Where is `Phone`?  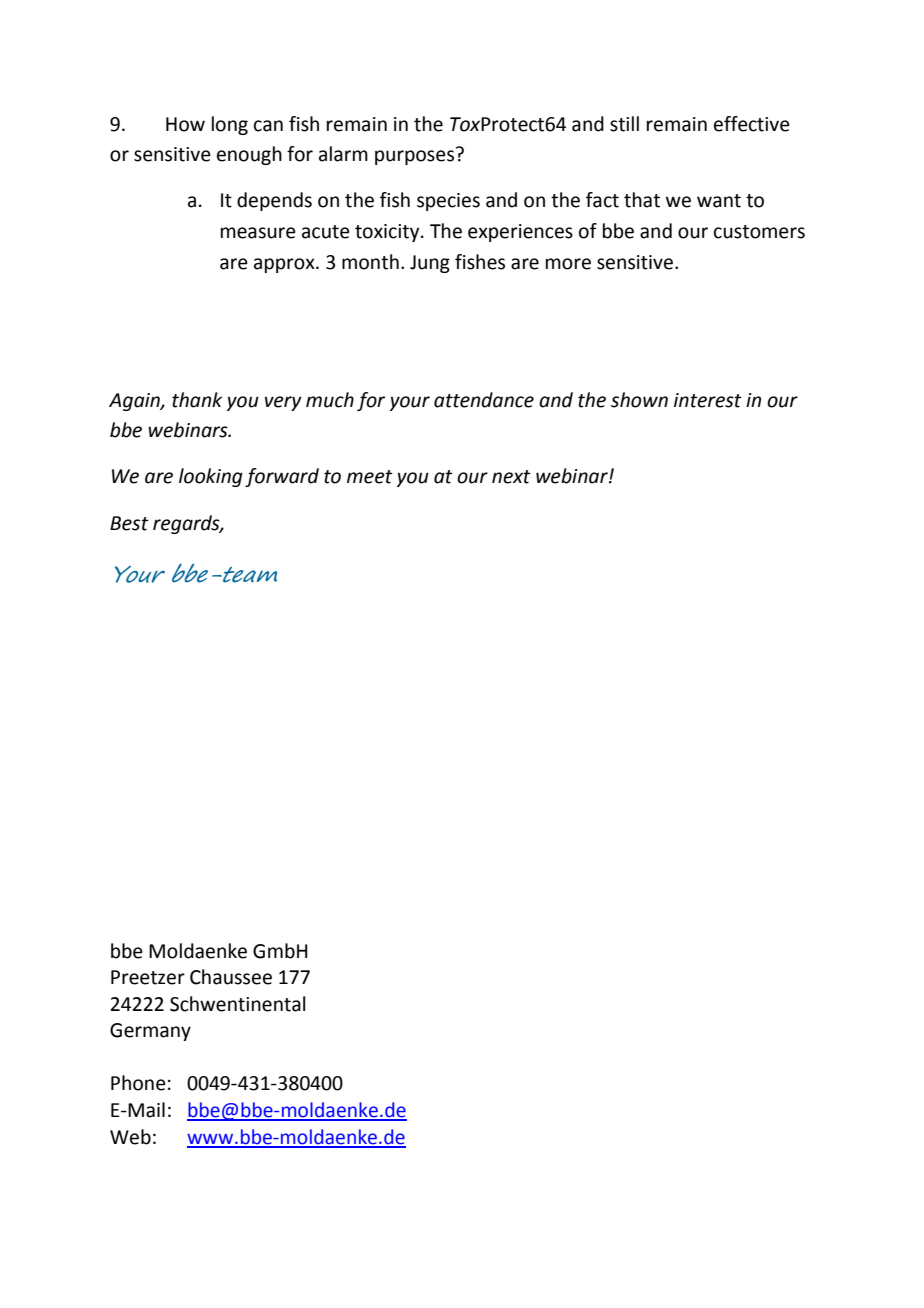
Phone is located at coordinates (138, 1083).
